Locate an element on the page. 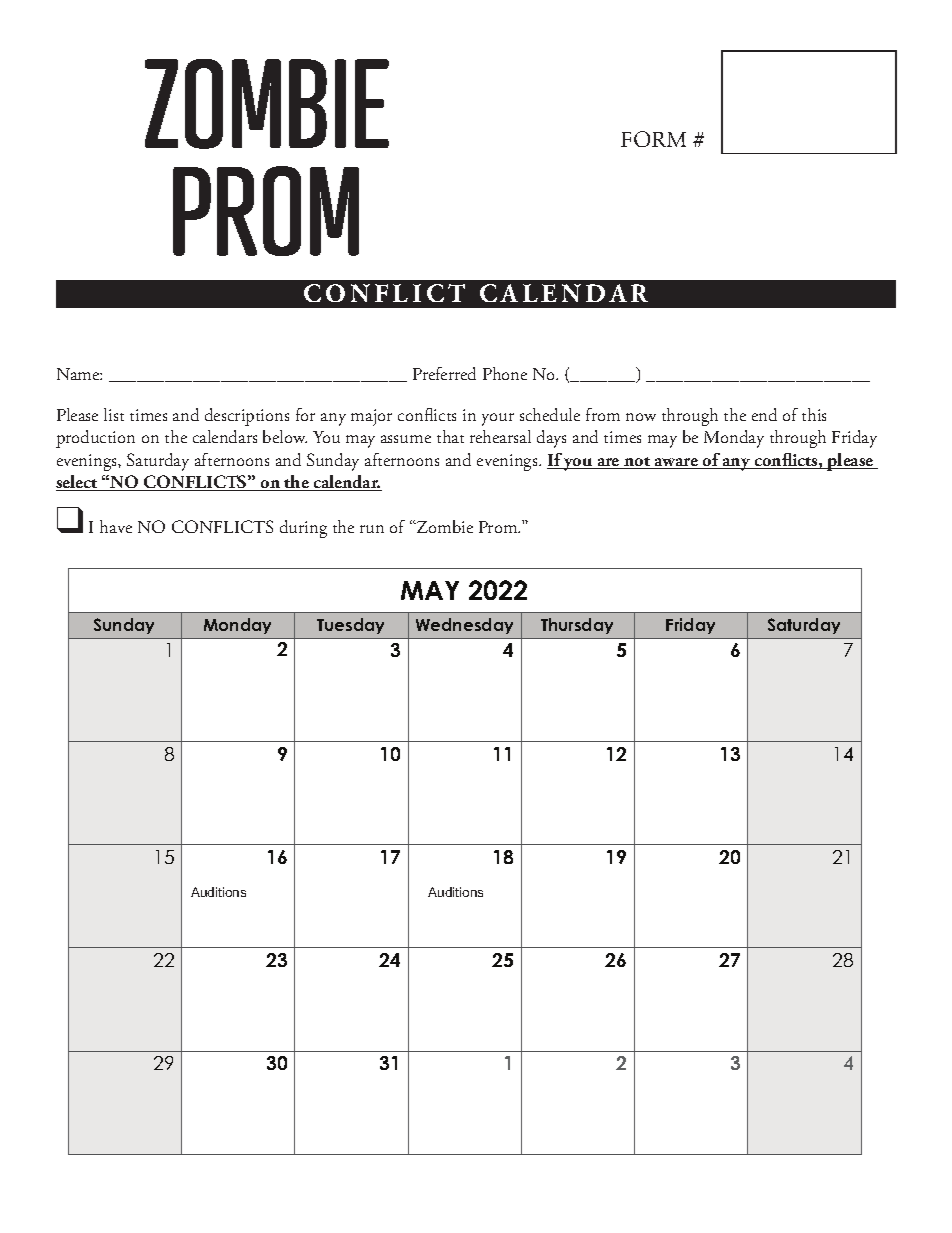  Phone is located at coordinates (505, 373).
